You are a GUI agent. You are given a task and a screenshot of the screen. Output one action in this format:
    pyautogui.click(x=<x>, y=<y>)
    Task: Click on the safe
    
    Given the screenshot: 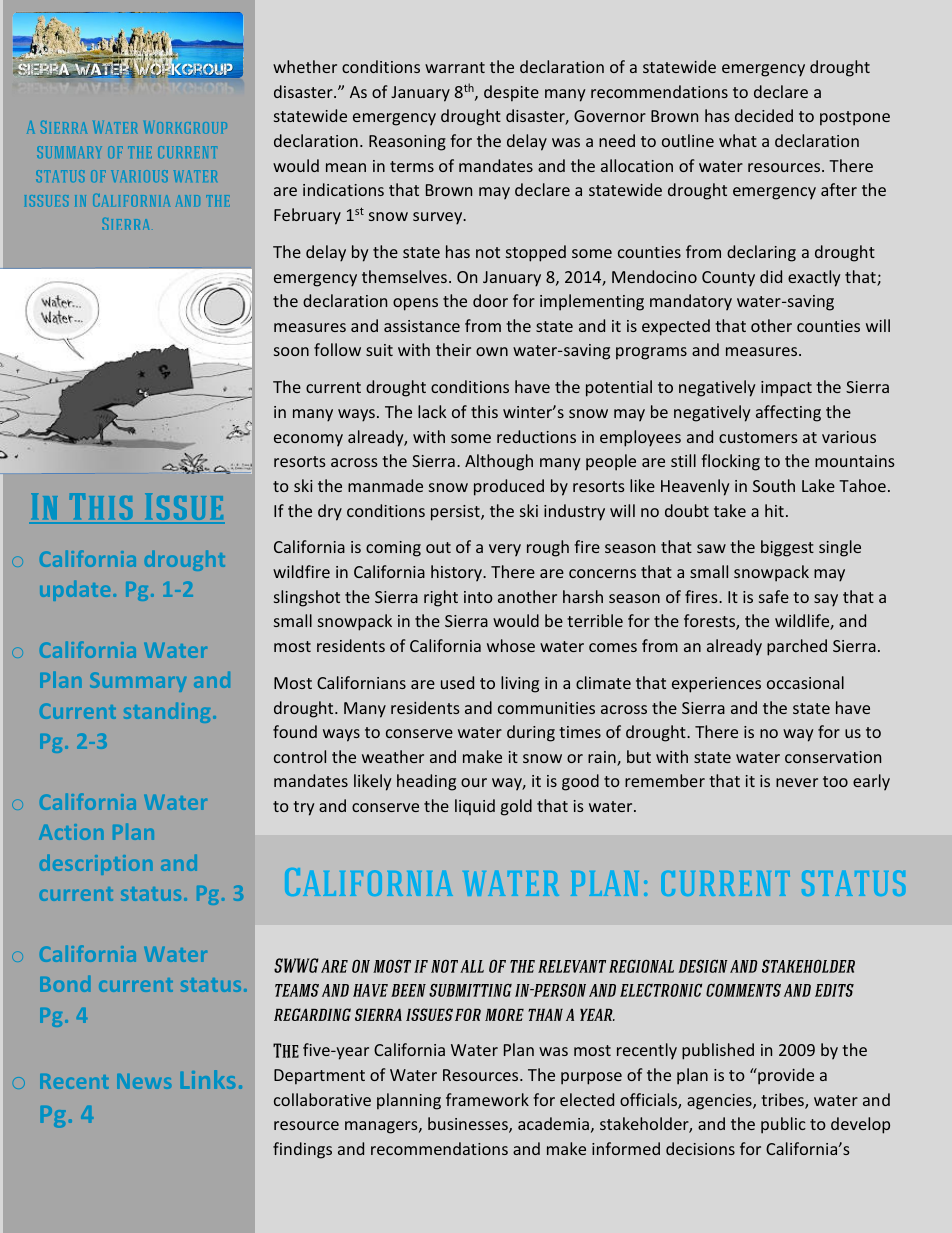 What is the action you would take?
    pyautogui.click(x=774, y=596)
